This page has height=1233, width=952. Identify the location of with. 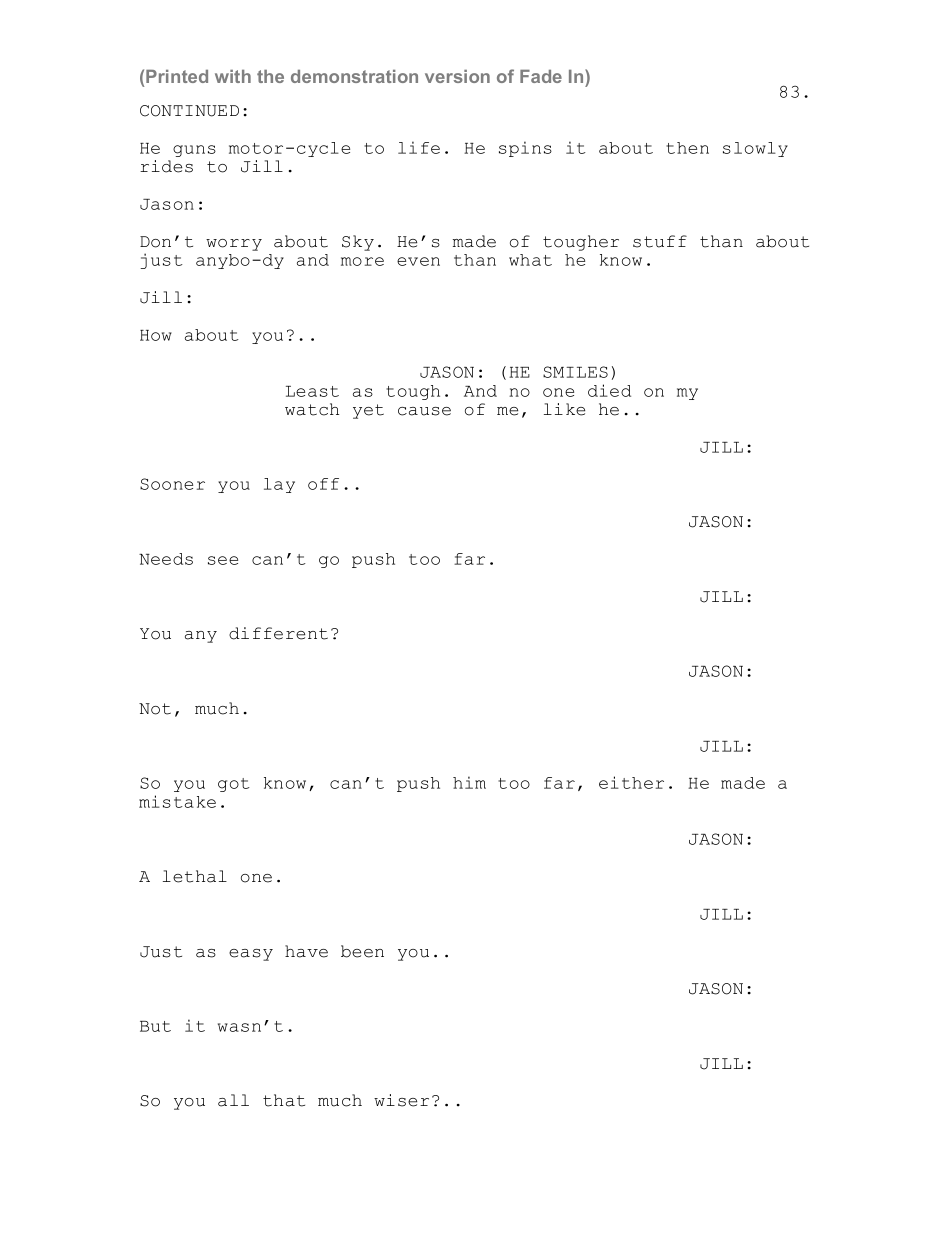
(233, 76).
